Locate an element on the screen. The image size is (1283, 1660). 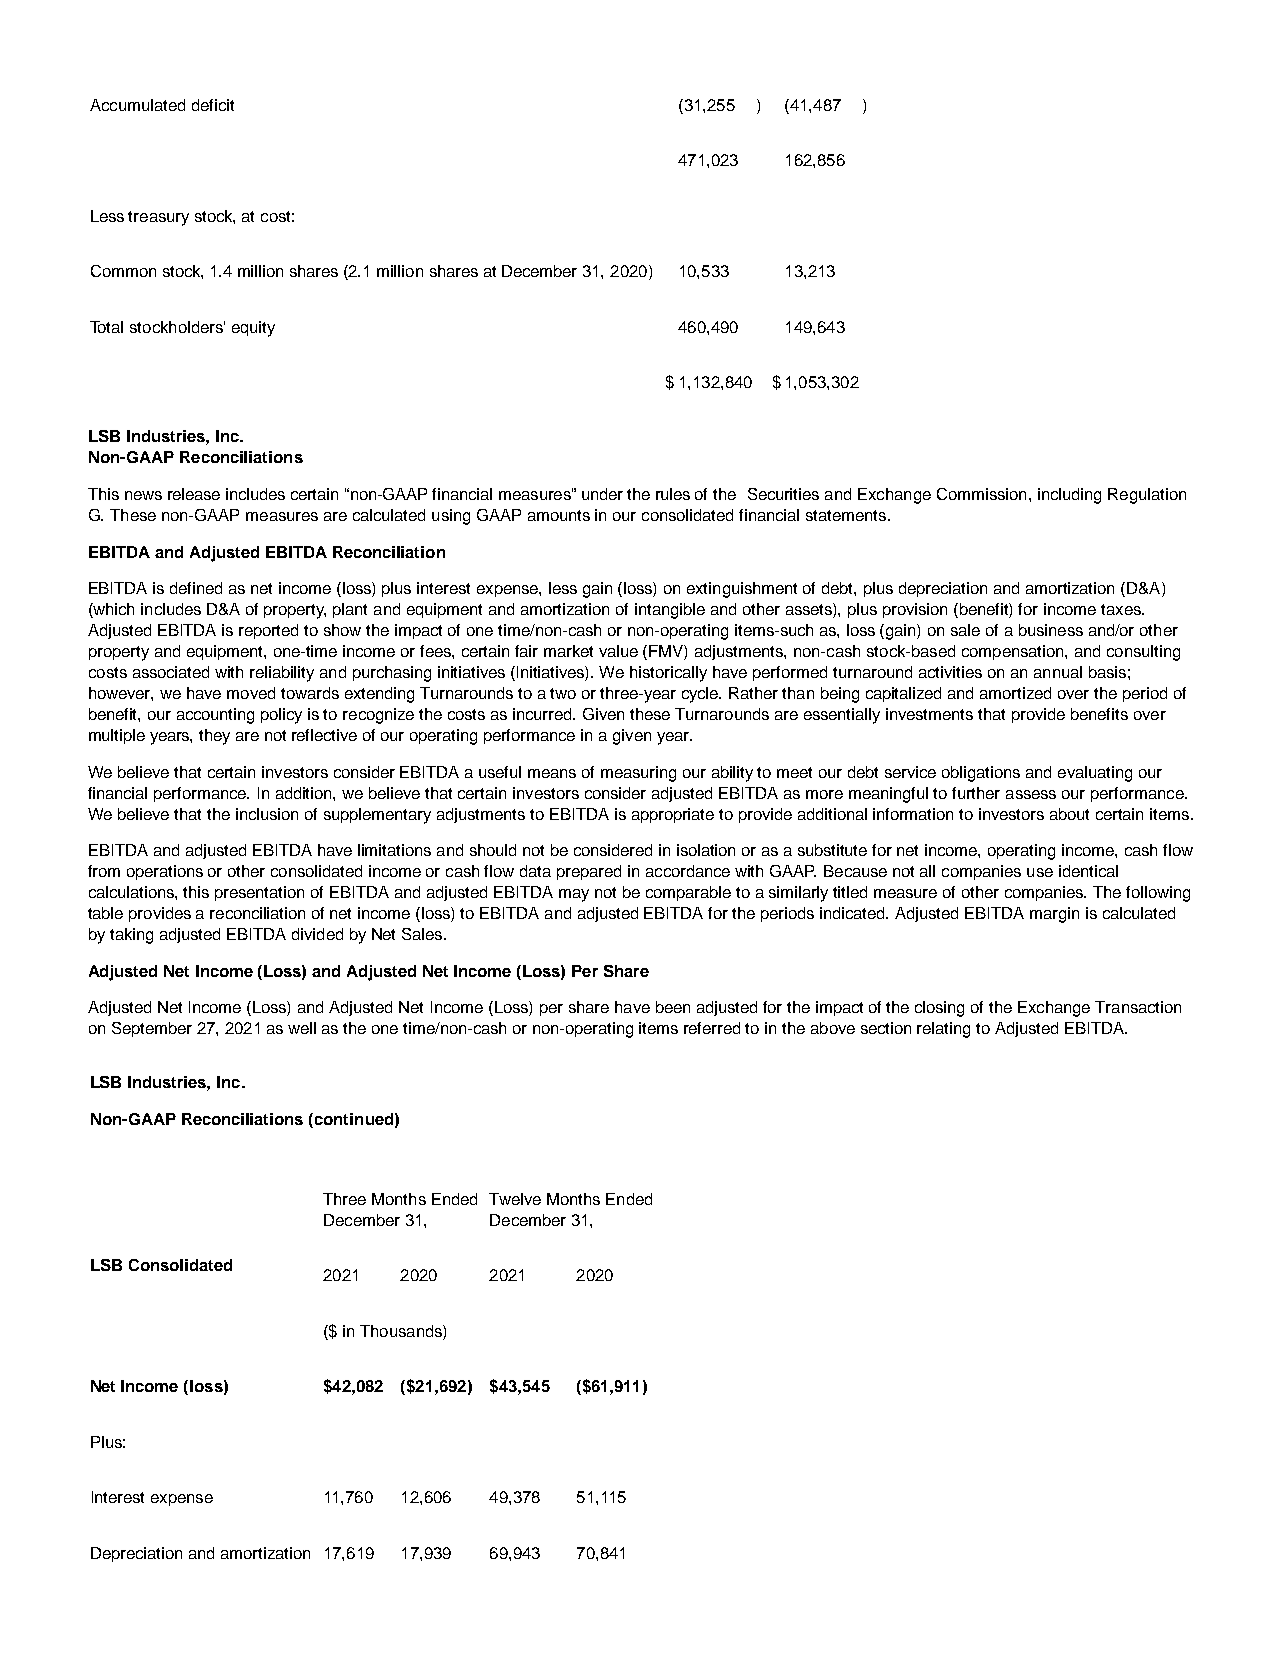
Twelve is located at coordinates (515, 1199).
